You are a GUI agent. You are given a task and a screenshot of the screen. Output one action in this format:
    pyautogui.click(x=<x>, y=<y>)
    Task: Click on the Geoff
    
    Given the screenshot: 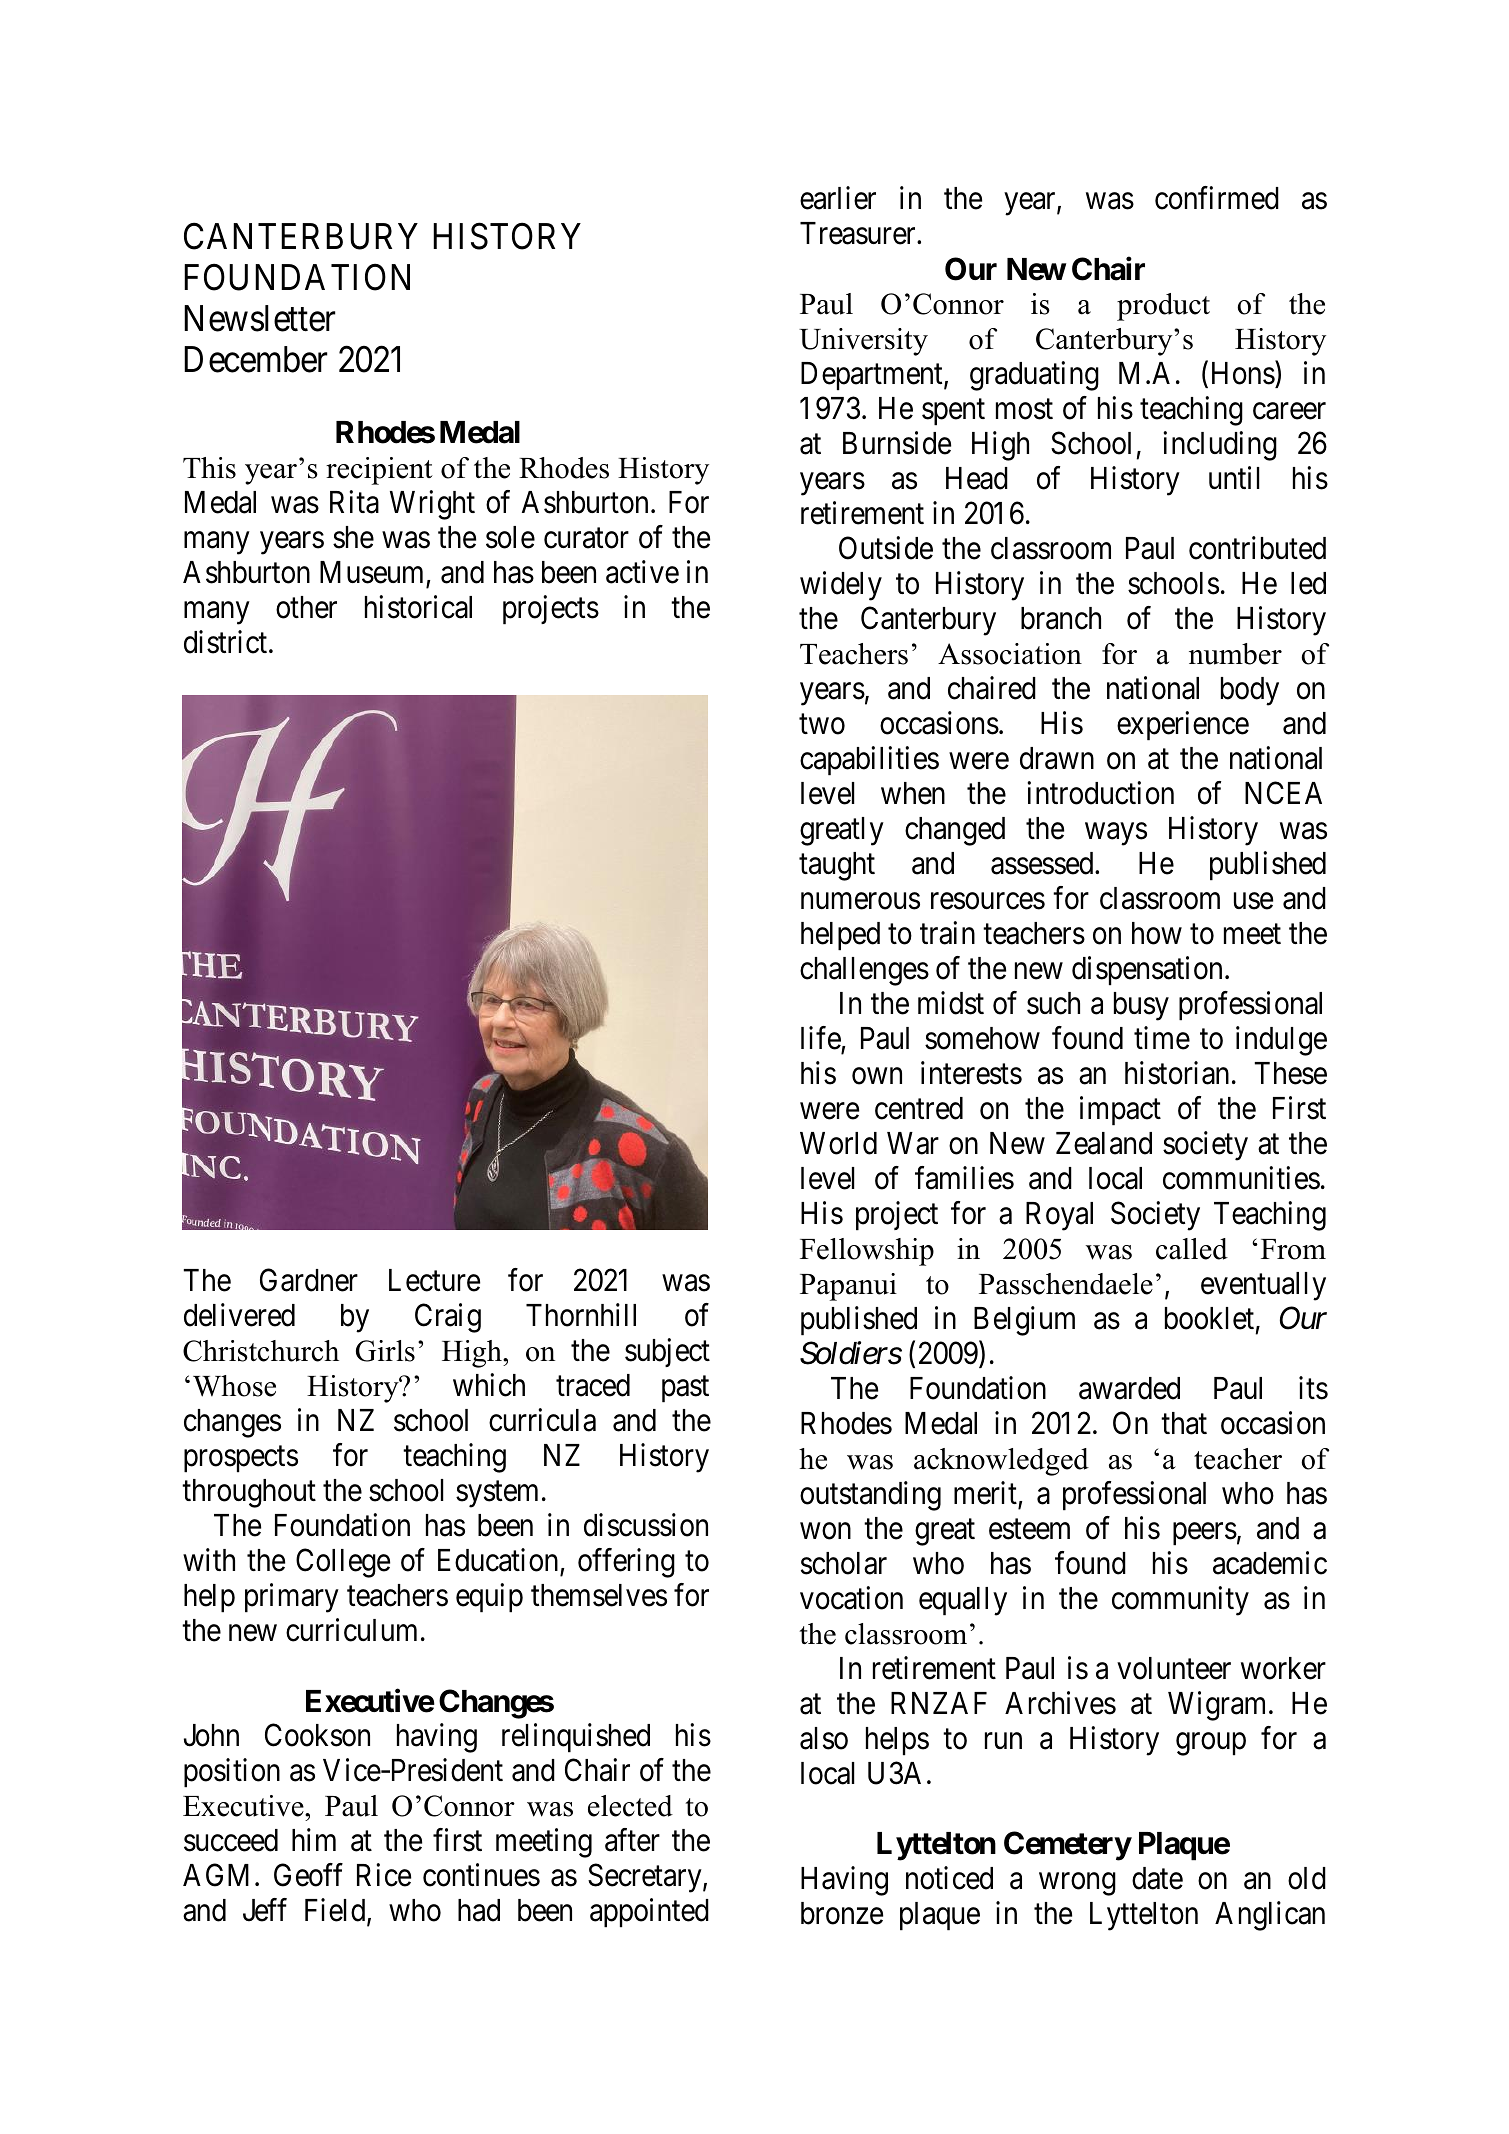 What is the action you would take?
    pyautogui.click(x=308, y=1875)
